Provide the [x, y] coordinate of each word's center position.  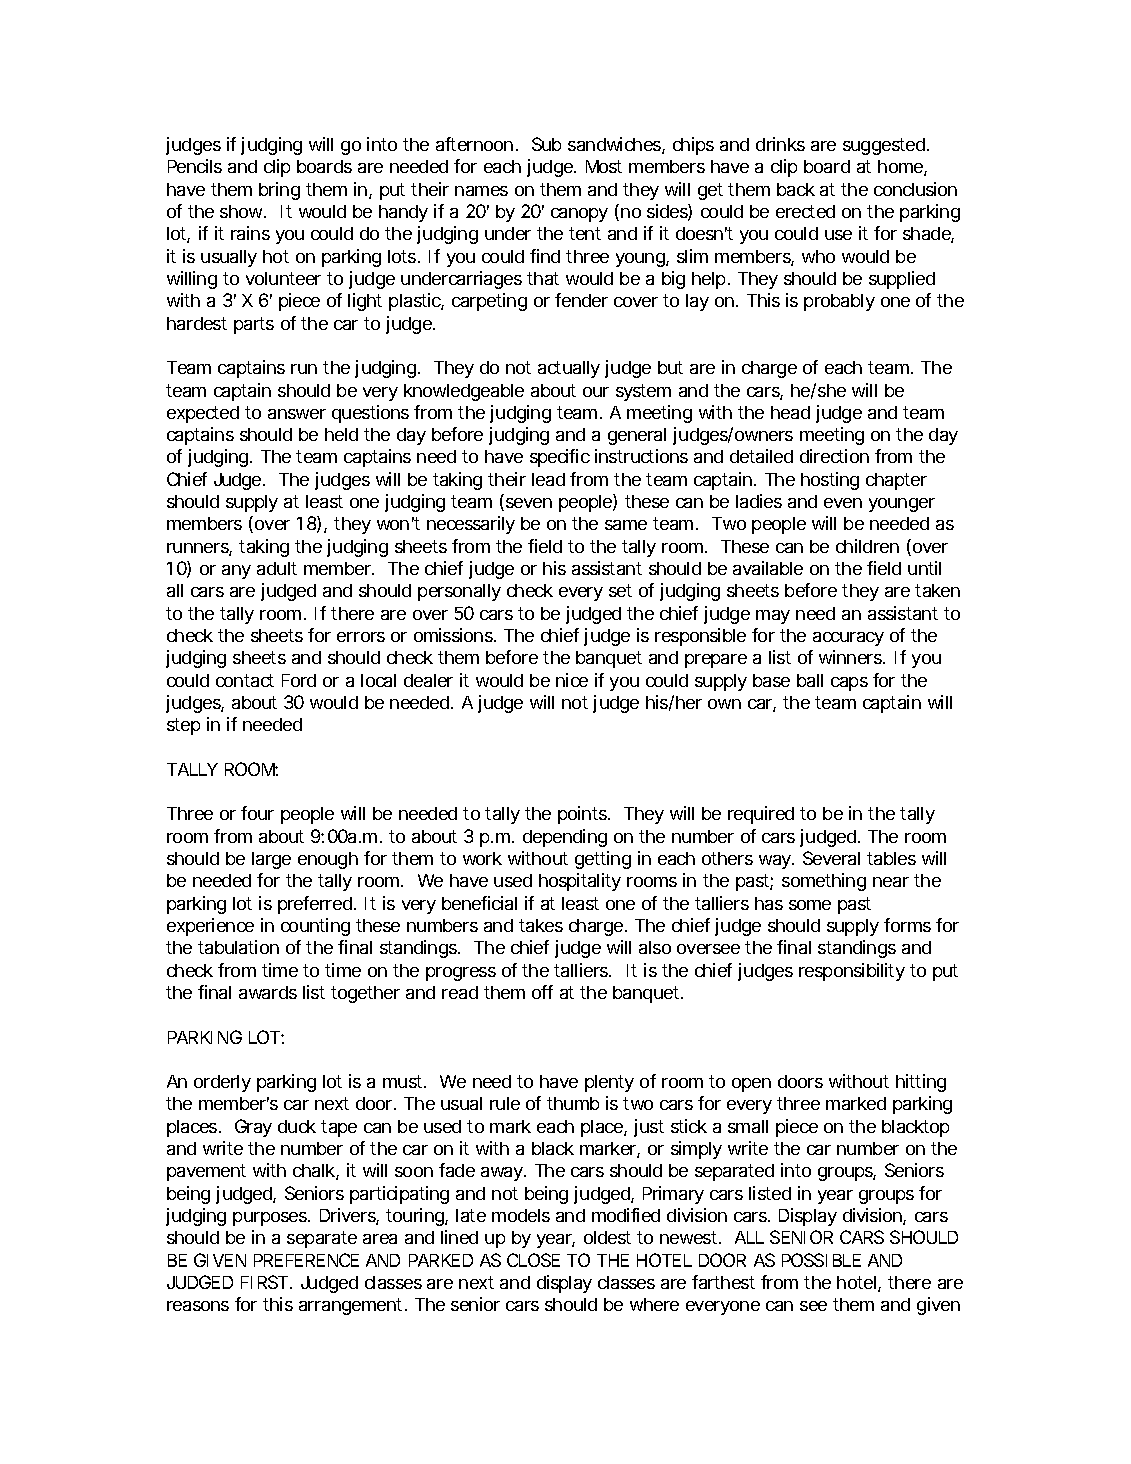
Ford [299, 680]
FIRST [264, 1282]
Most [604, 166]
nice [572, 680]
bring [279, 191]
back [796, 189]
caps [849, 684]
